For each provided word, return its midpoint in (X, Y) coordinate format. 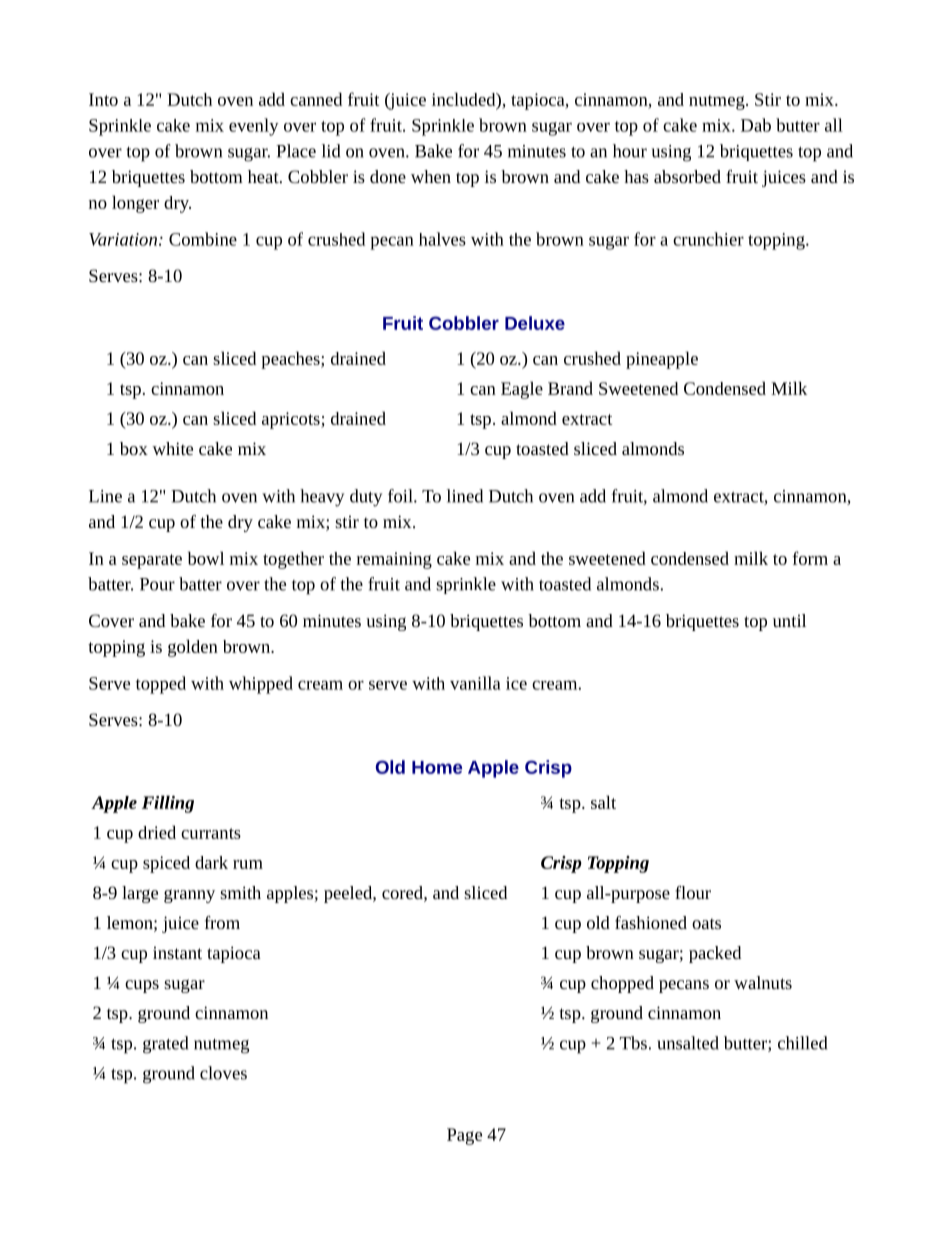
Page (464, 1136)
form (810, 558)
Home (437, 767)
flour (693, 892)
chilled (802, 1043)
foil (401, 496)
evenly (254, 127)
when (431, 176)
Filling (168, 804)
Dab (756, 125)
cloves (223, 1073)
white (172, 448)
